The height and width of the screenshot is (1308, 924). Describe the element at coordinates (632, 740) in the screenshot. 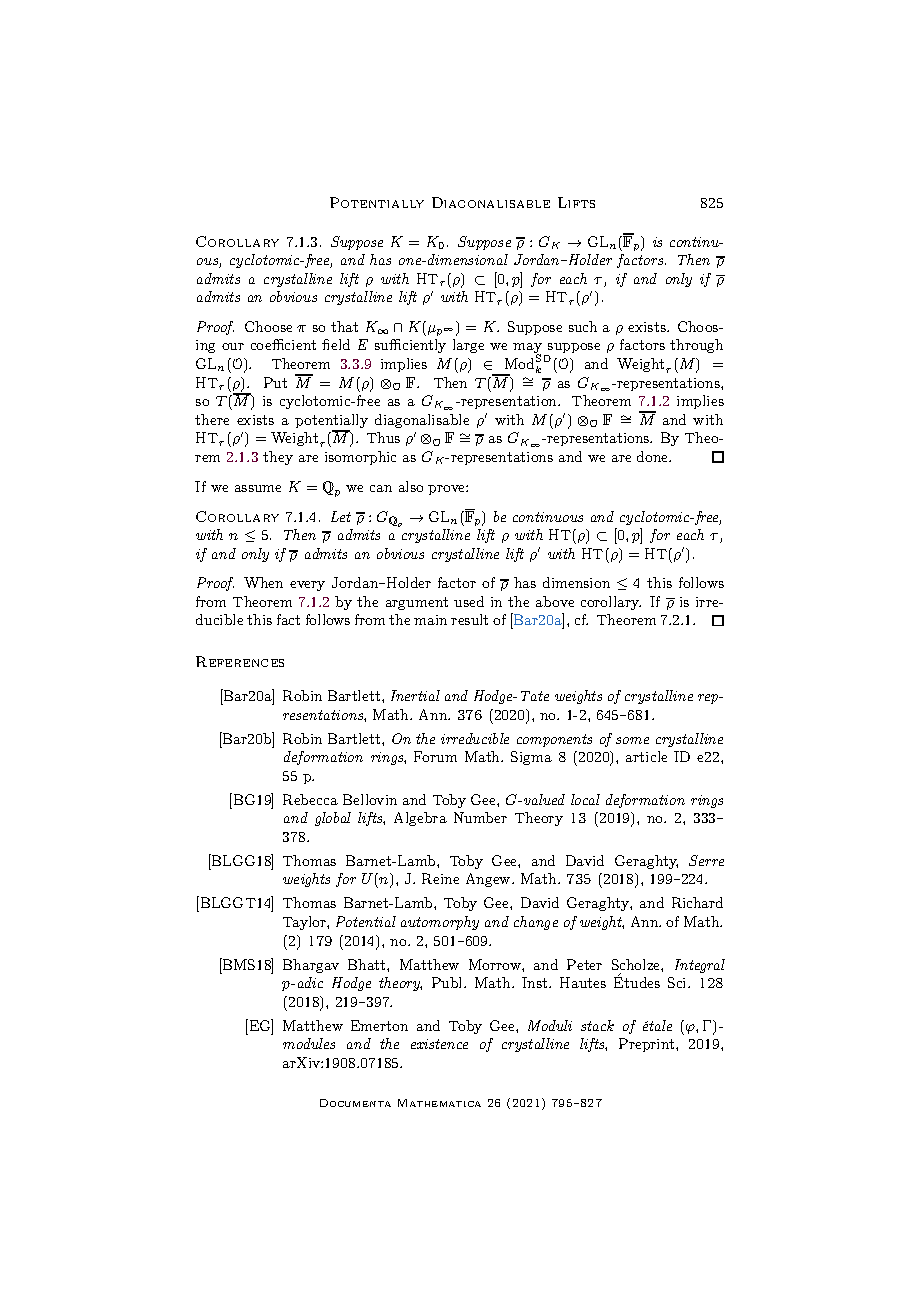

I see `some` at that location.
